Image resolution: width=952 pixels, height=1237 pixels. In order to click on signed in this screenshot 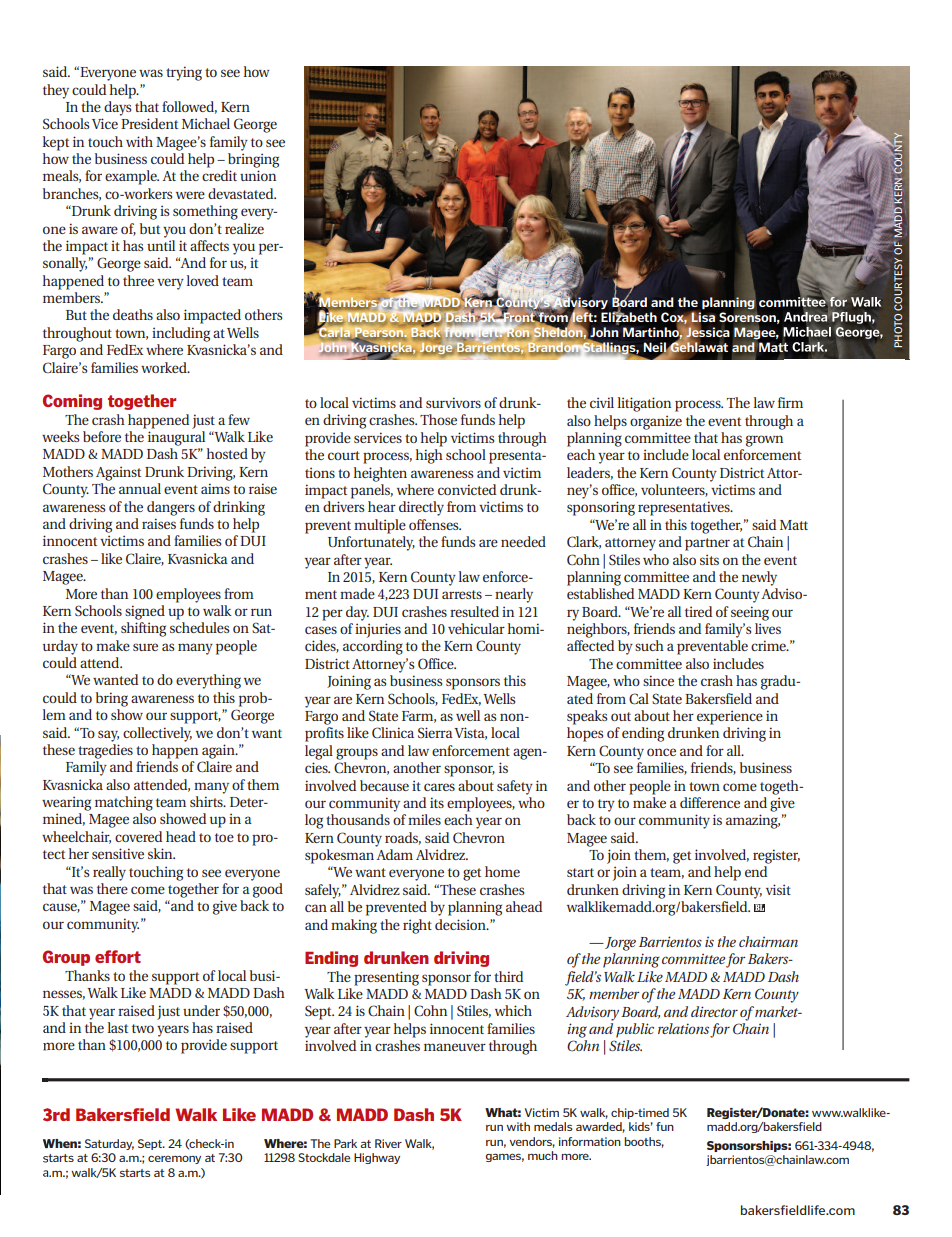, I will do `click(145, 612)`.
